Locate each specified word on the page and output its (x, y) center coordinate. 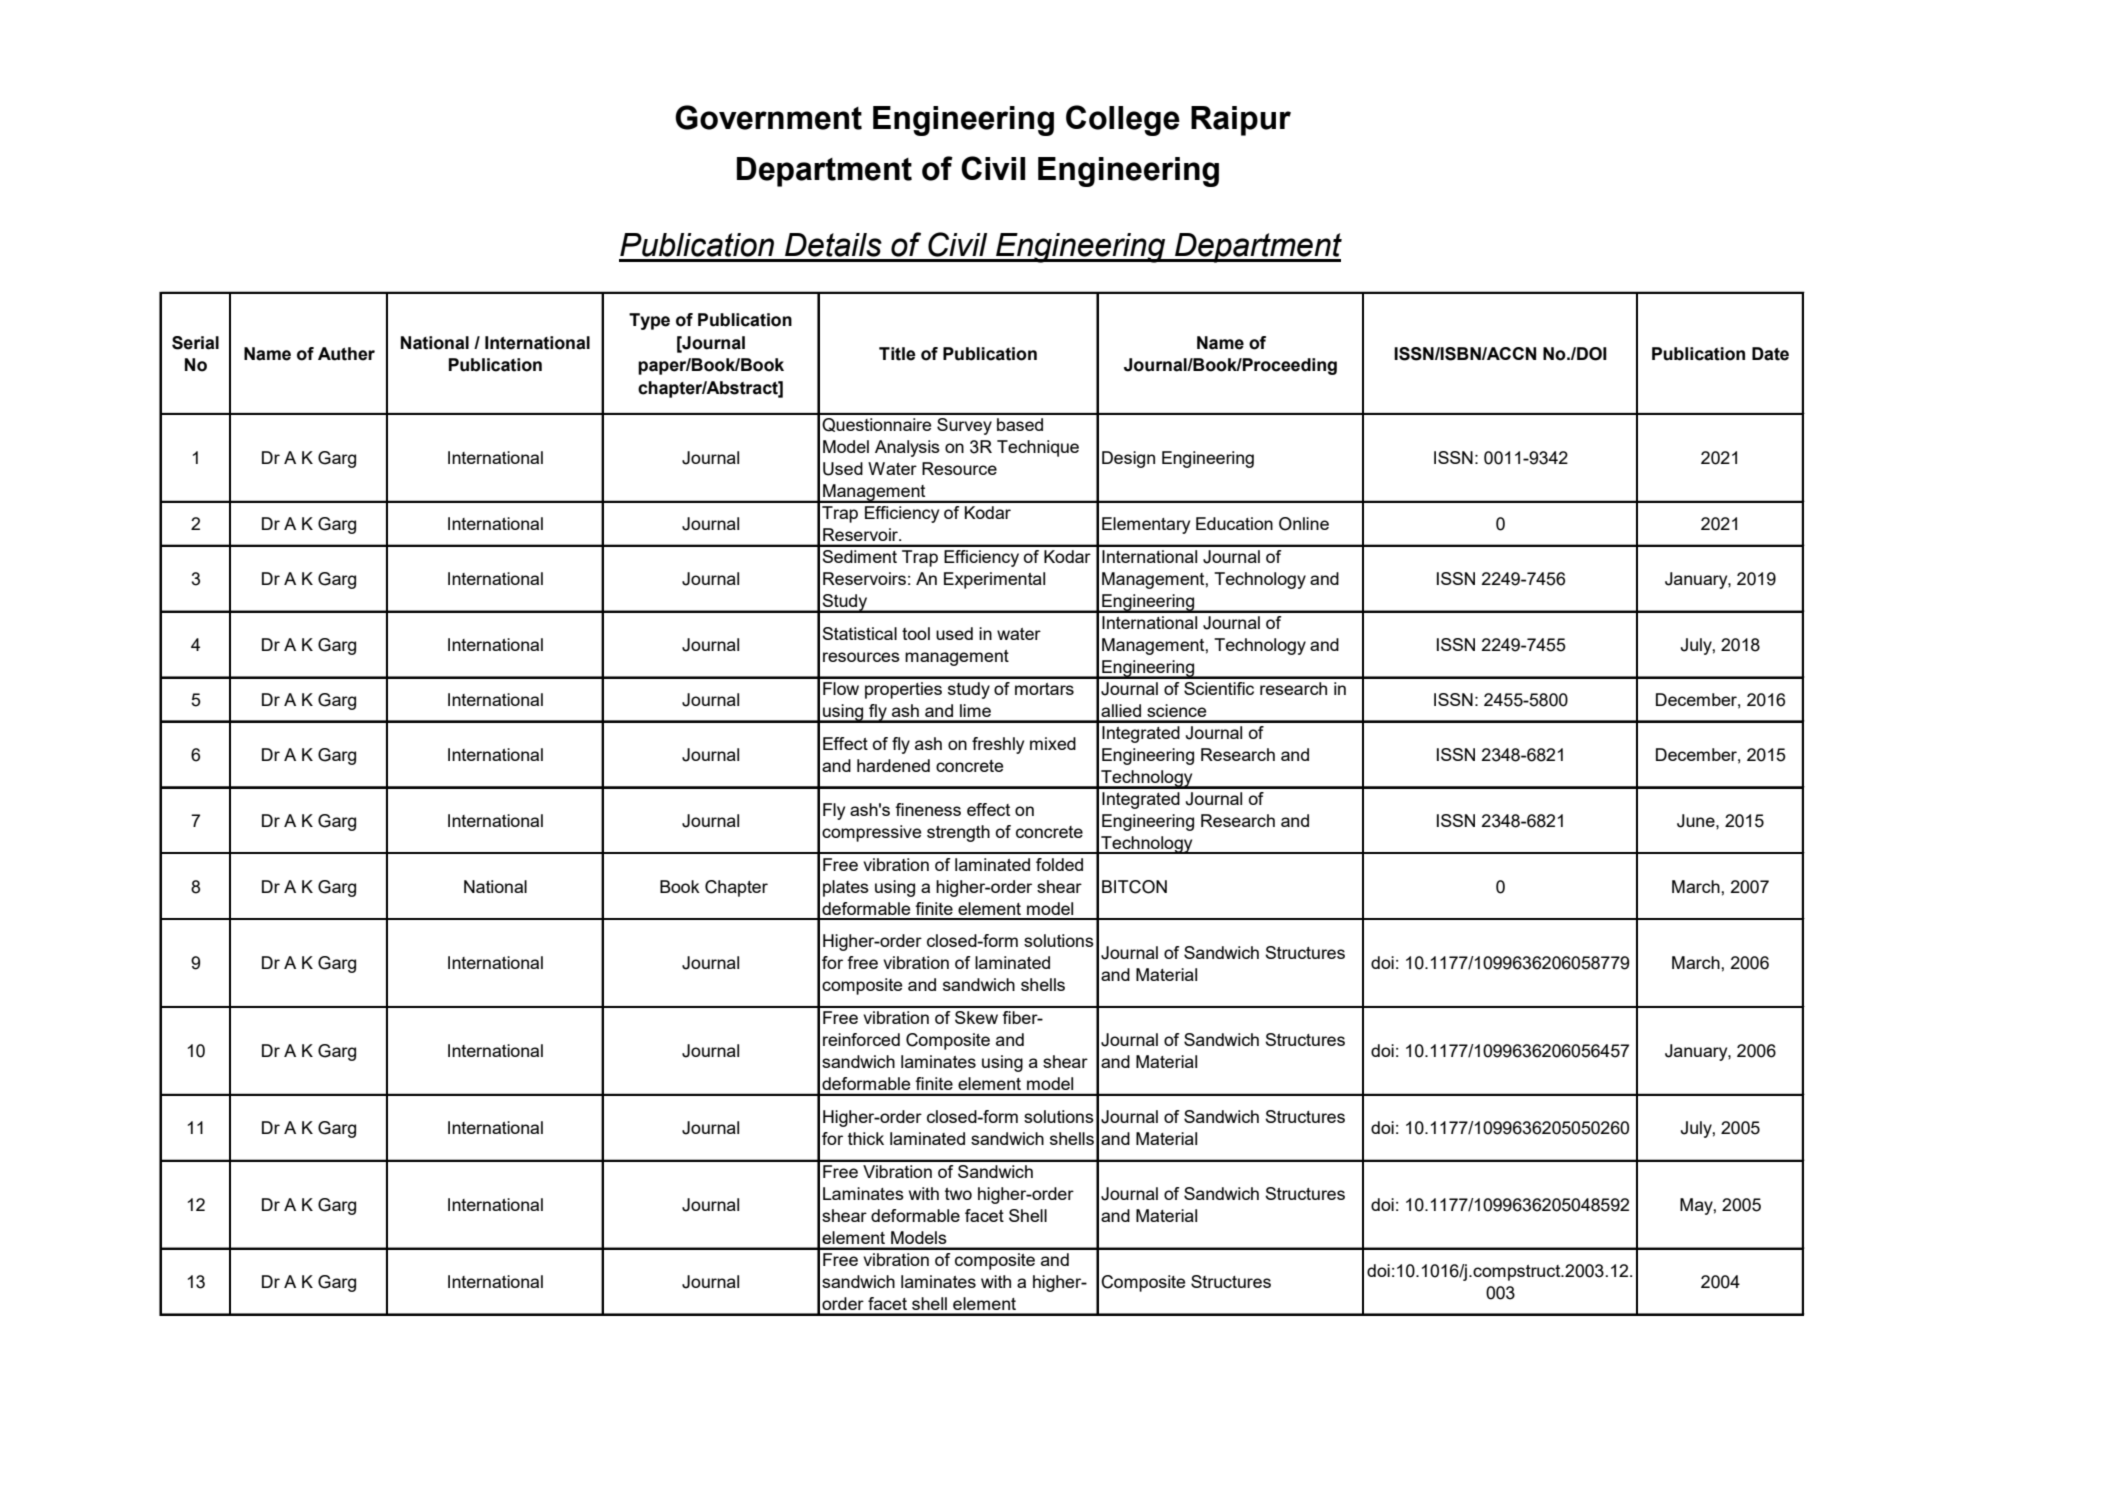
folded (1059, 864)
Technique (1038, 448)
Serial (195, 343)
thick (866, 1138)
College (1123, 120)
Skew (976, 1017)
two (958, 1194)
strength (958, 833)
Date (1770, 354)
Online (1304, 524)
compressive (871, 833)
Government (768, 117)
